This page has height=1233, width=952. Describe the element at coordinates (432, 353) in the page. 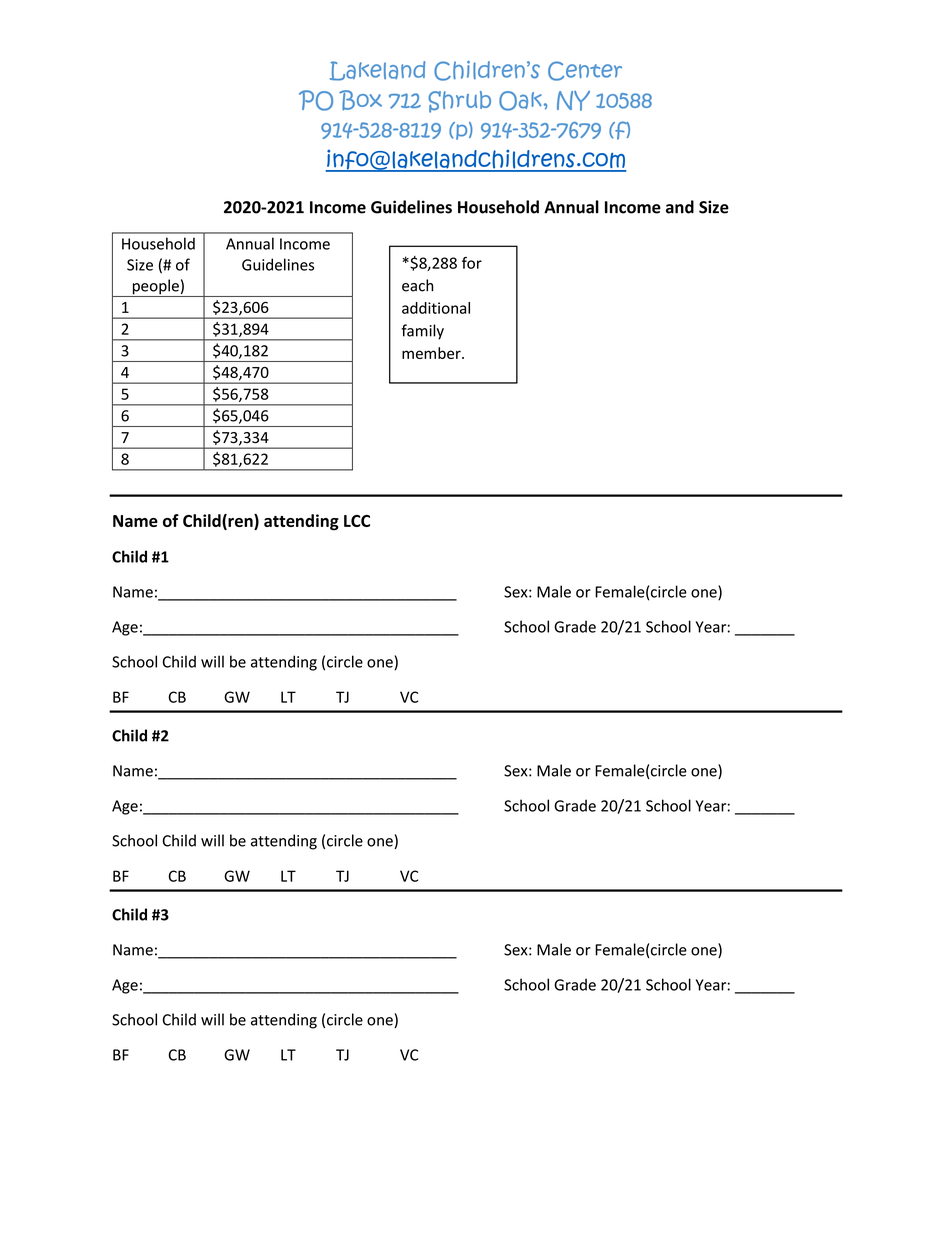

I see `member` at that location.
